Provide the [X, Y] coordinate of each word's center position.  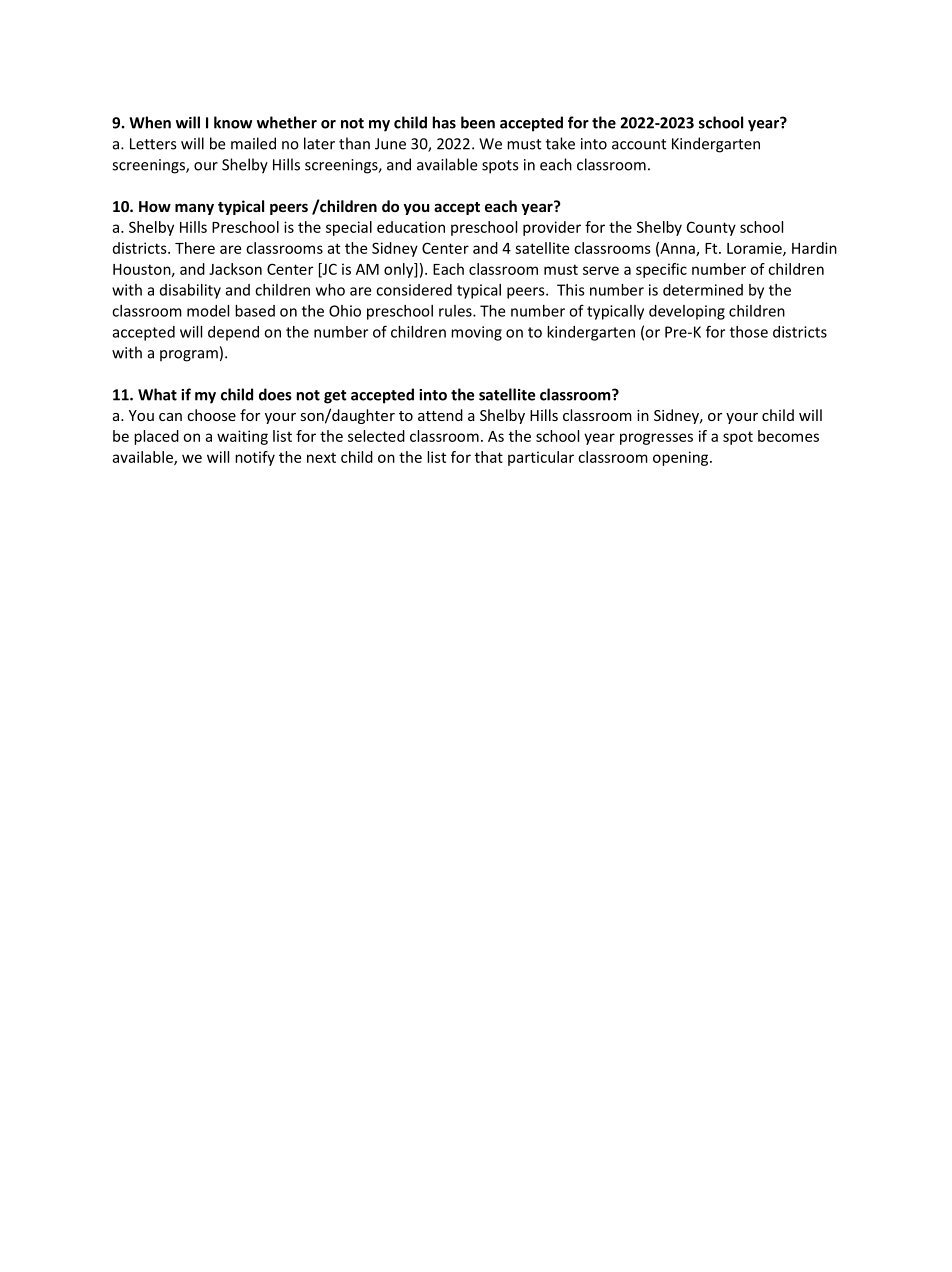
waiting [242, 437]
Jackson [235, 269]
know [233, 122]
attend [440, 415]
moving [476, 333]
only [400, 270]
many [194, 209]
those [749, 332]
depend [233, 333]
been [478, 122]
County [711, 228]
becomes [788, 436]
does [275, 394]
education [411, 227]
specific [661, 270]
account [639, 144]
